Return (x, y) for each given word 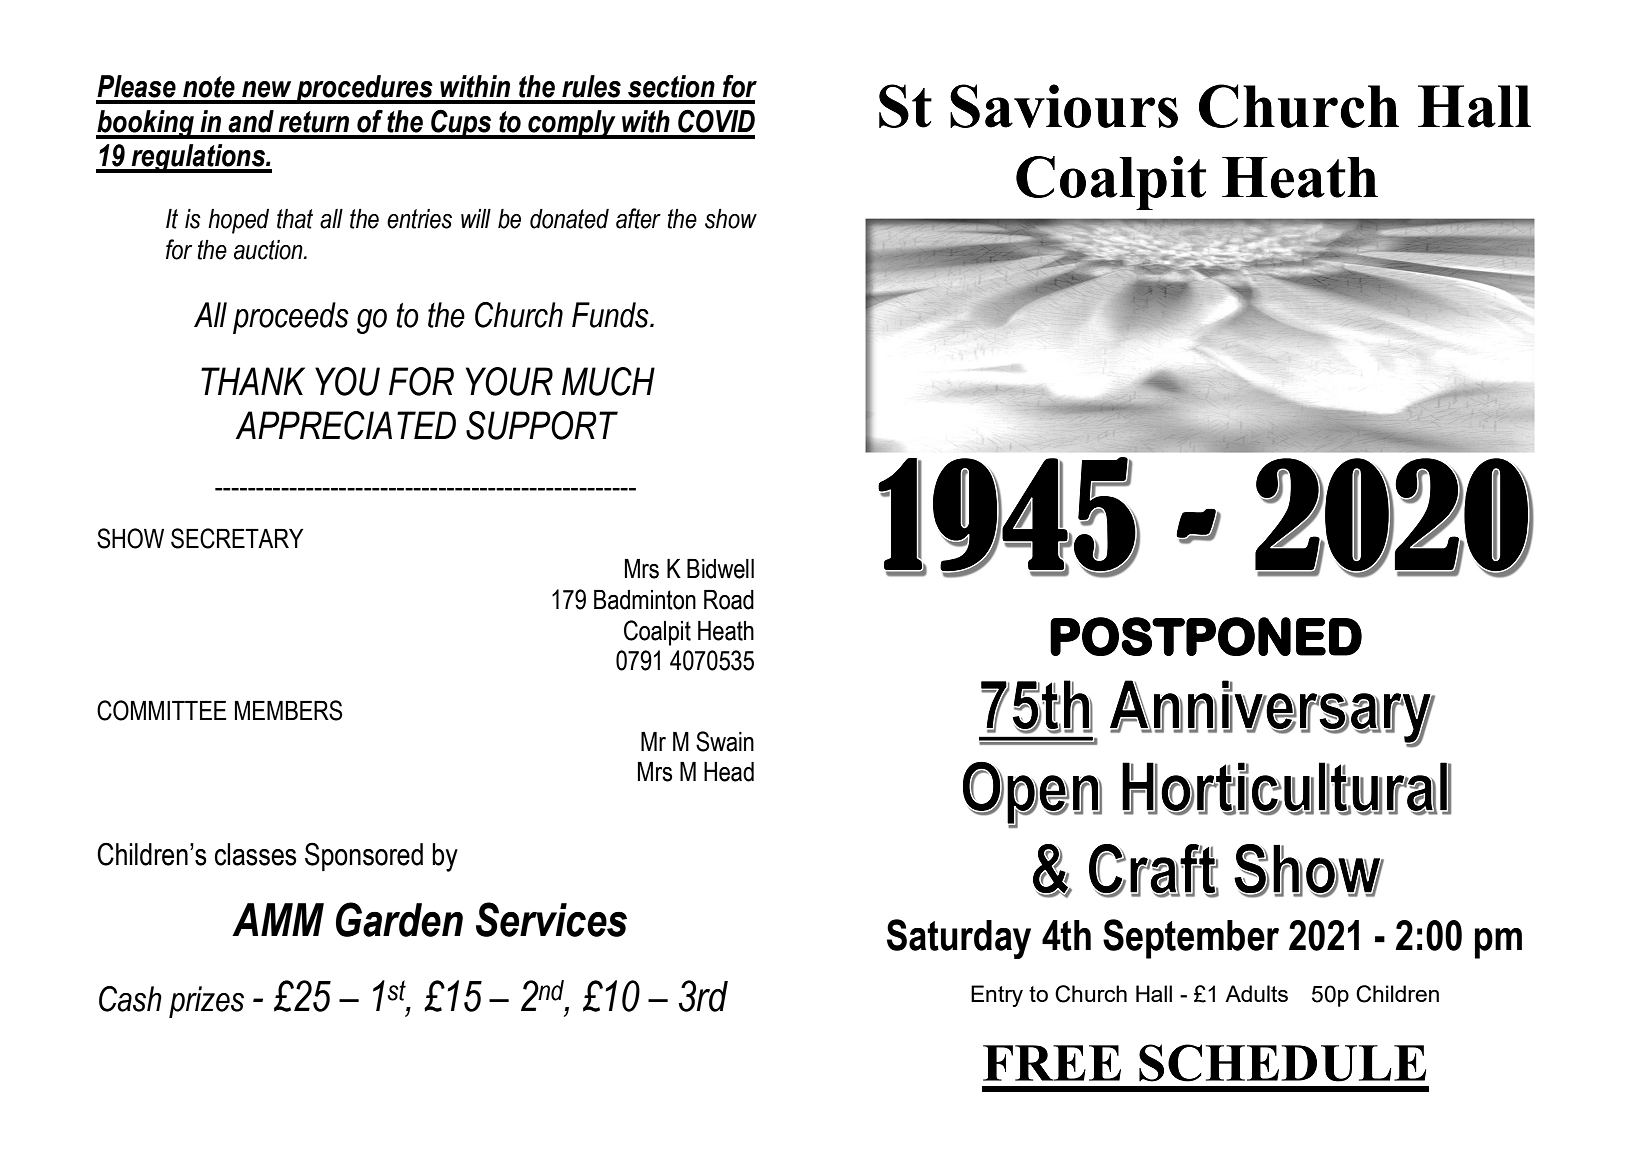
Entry (997, 996)
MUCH (608, 381)
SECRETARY (237, 538)
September (1191, 939)
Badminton (645, 600)
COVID (716, 121)
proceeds (291, 318)
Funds (611, 315)
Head (729, 772)
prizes (206, 1002)
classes (256, 854)
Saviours (1064, 106)
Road (729, 600)
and (251, 121)
